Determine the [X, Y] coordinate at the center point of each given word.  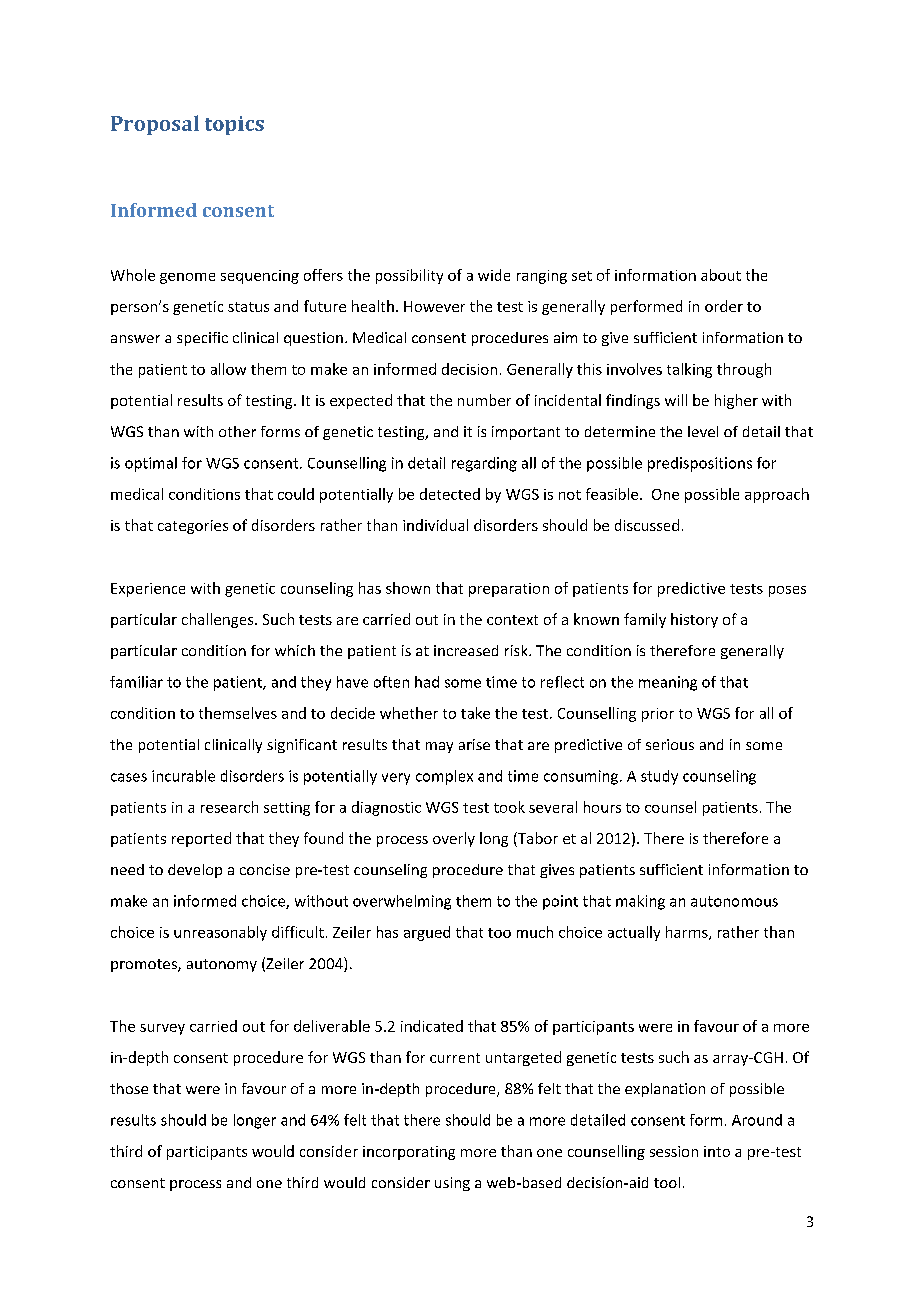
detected [450, 494]
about [721, 275]
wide [494, 275]
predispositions [700, 464]
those [129, 1088]
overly [454, 839]
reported [201, 839]
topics [234, 125]
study [659, 777]
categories [193, 527]
